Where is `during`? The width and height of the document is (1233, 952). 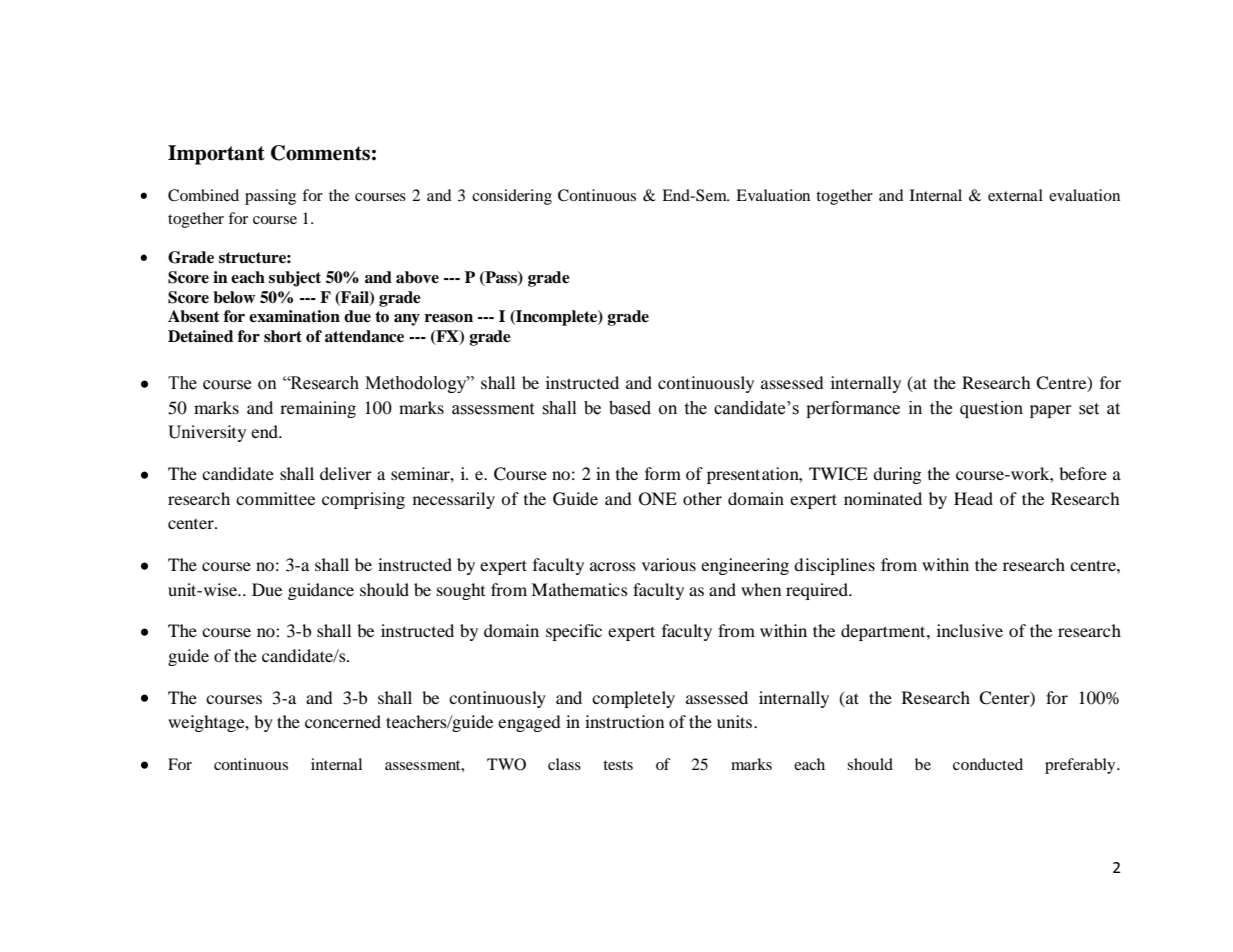 during is located at coordinates (897, 475).
